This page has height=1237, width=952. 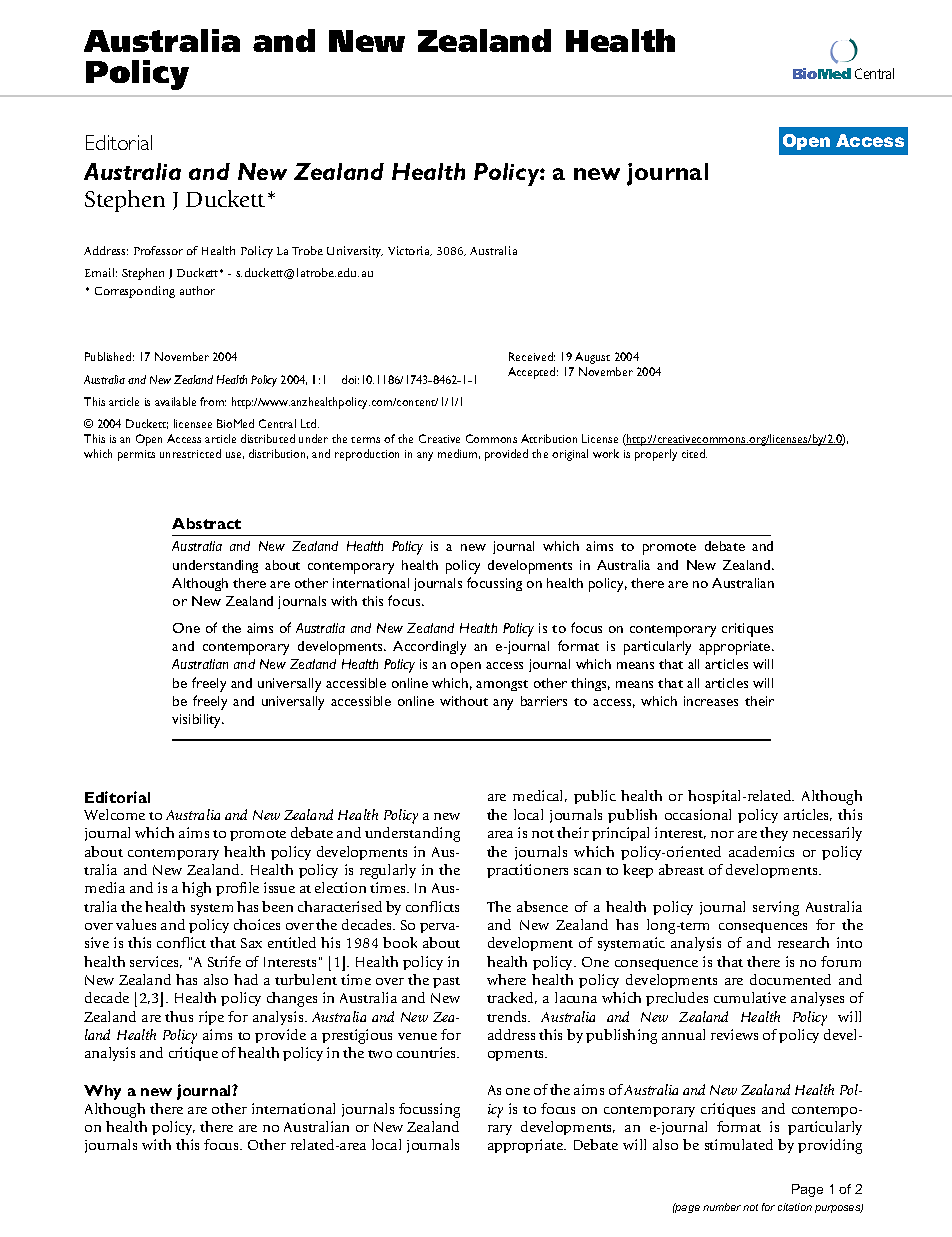 I want to click on cited, so click(x=694, y=453).
